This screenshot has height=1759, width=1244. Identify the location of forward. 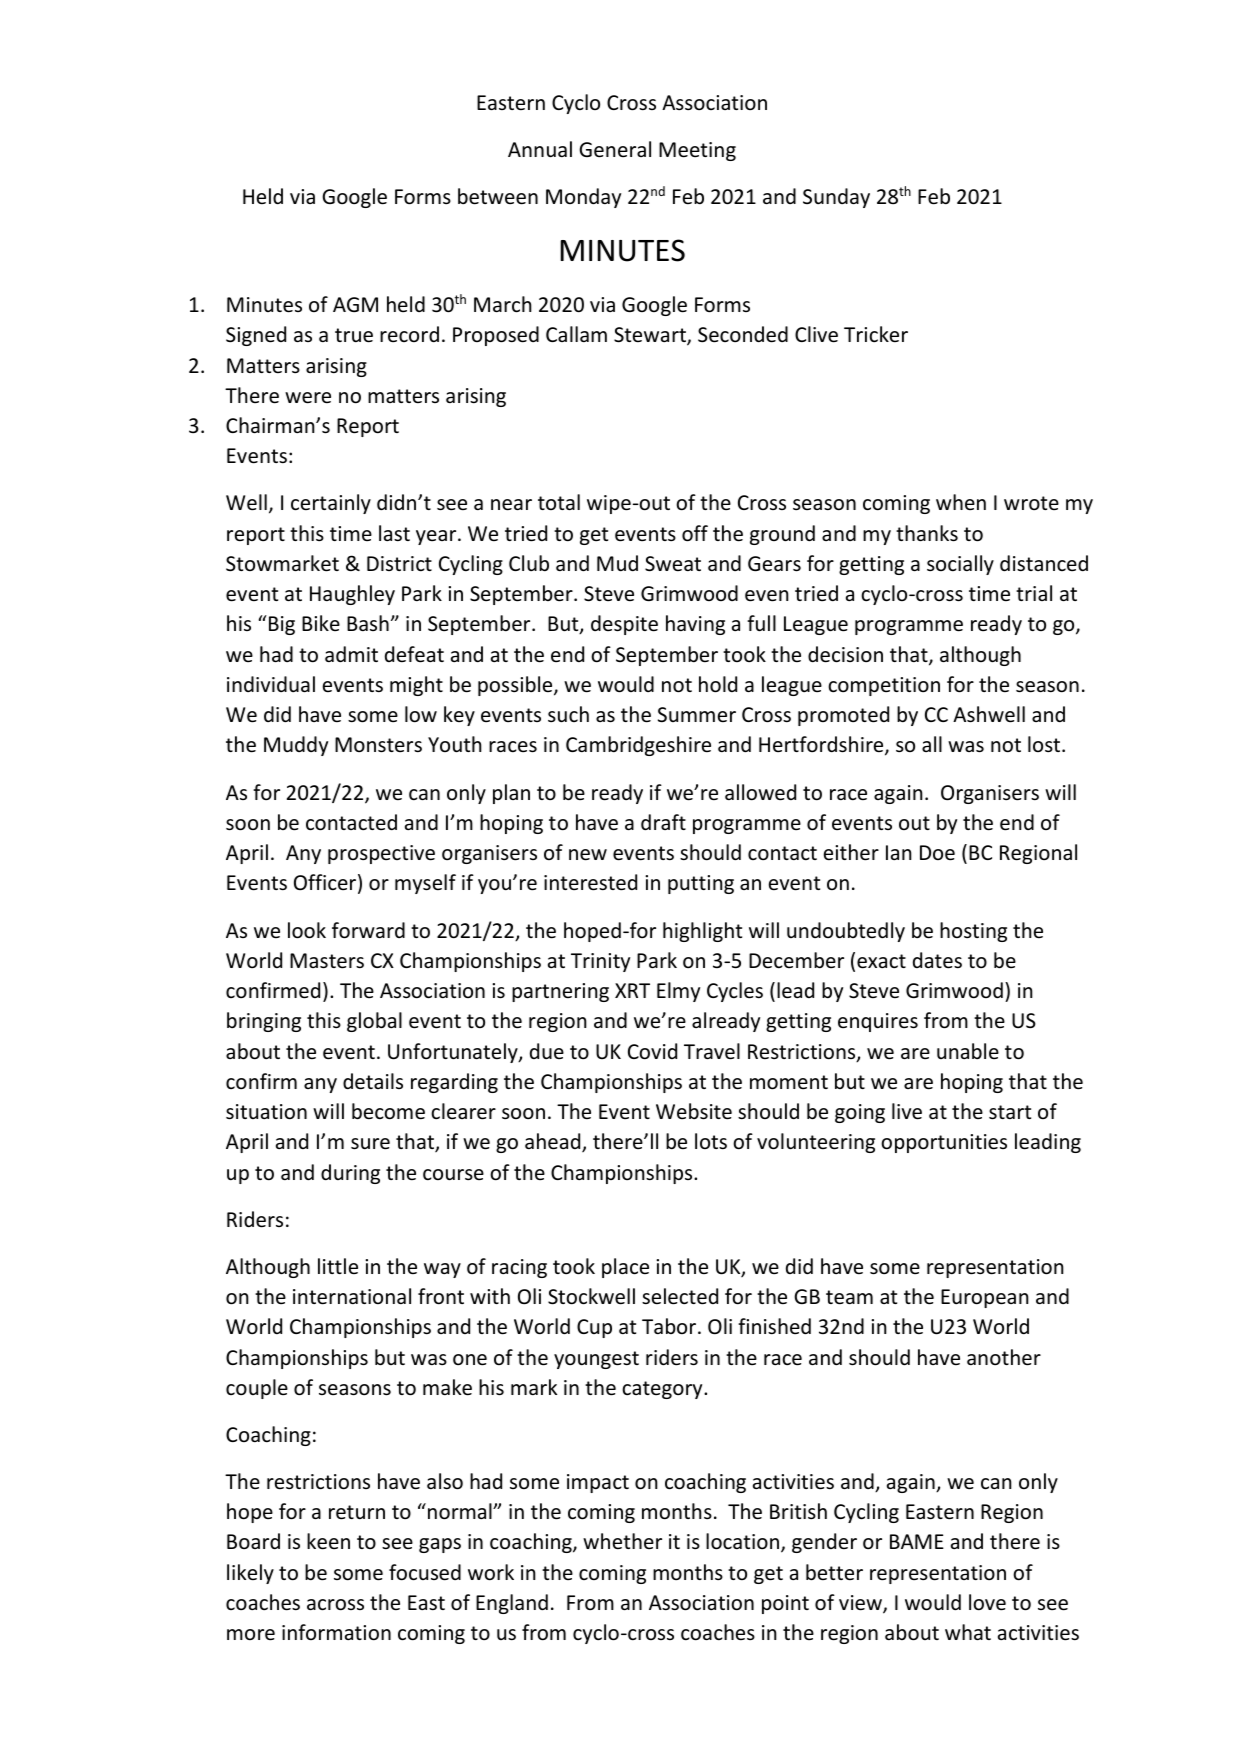
(368, 930).
